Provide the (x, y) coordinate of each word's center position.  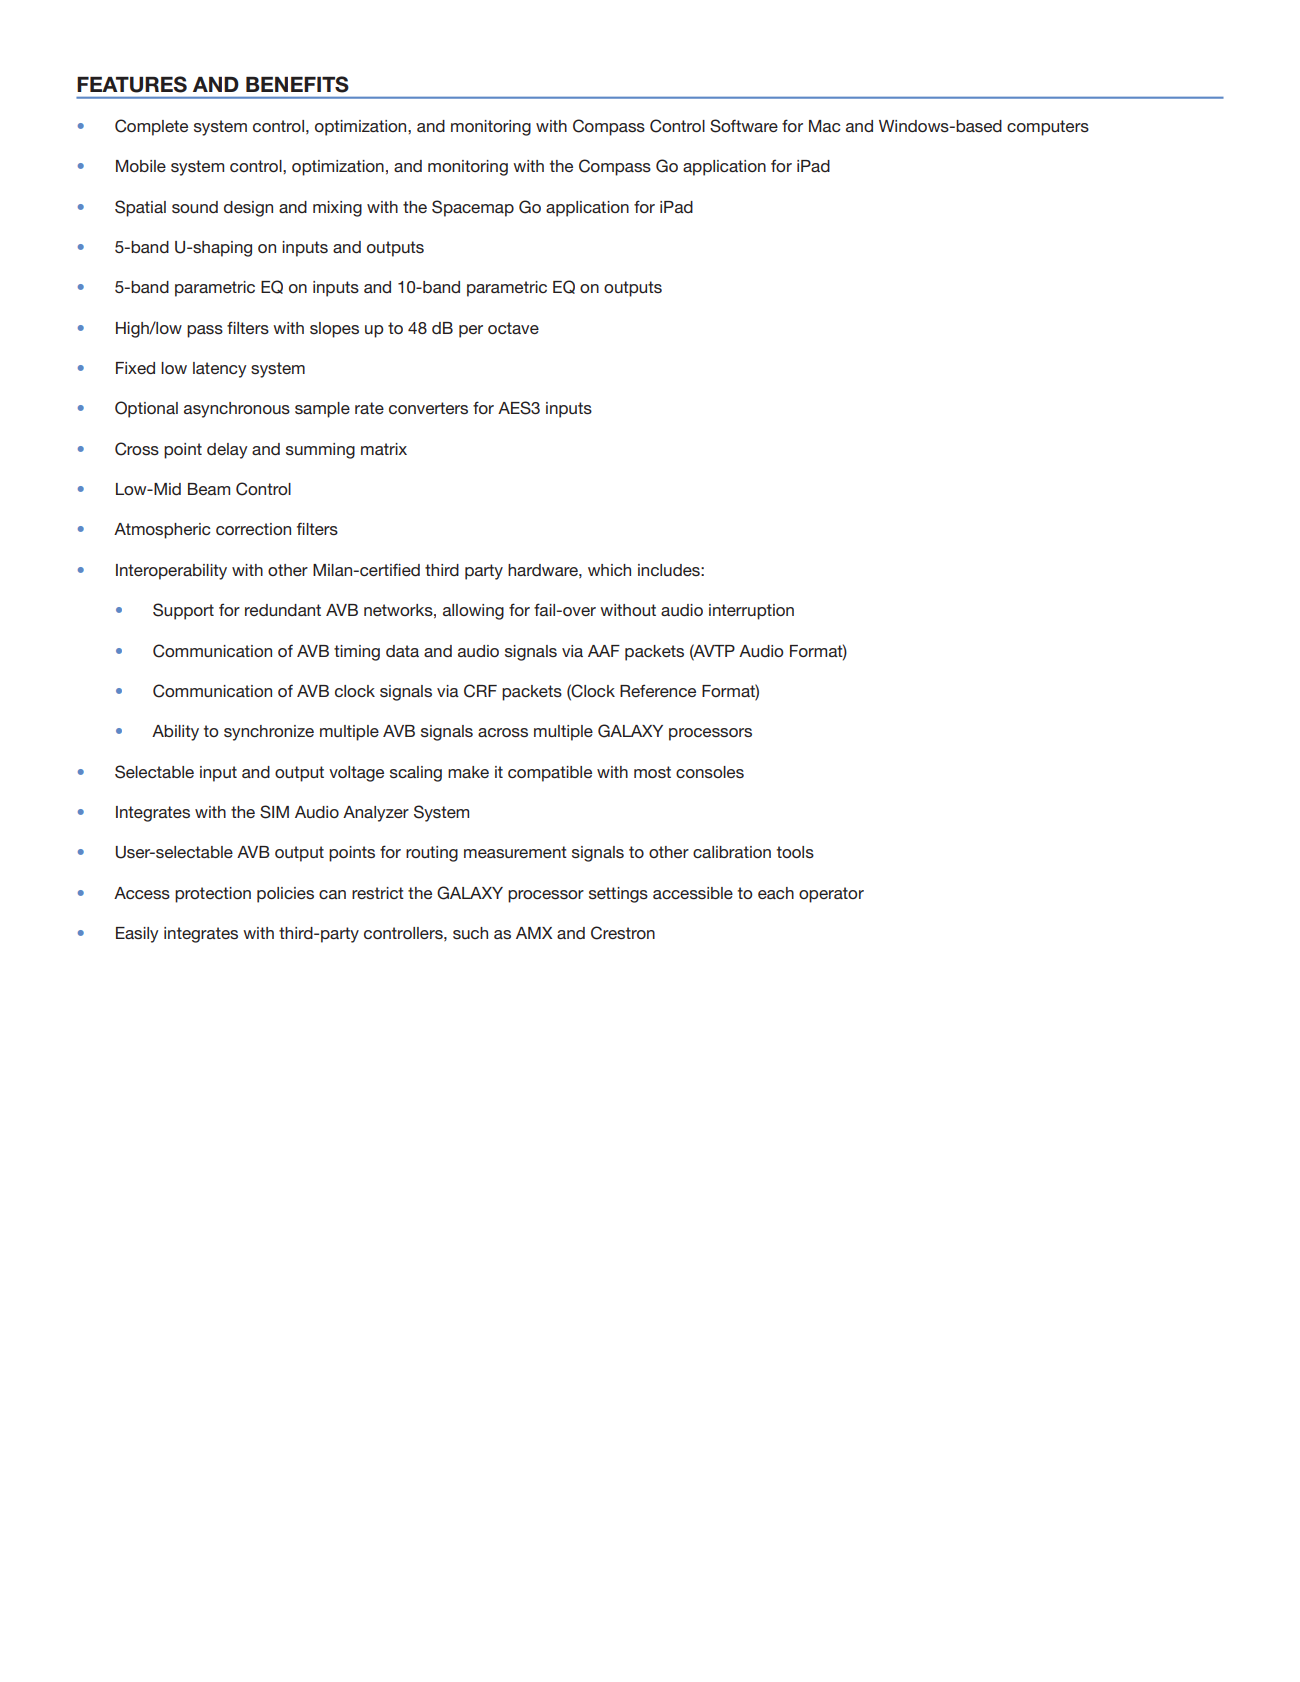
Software (744, 126)
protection (213, 895)
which (609, 570)
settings (618, 895)
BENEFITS (297, 84)
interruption (751, 612)
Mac (824, 126)
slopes (334, 330)
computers (1048, 128)
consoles (710, 772)
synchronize (269, 733)
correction (253, 529)
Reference (658, 690)
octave (513, 328)
